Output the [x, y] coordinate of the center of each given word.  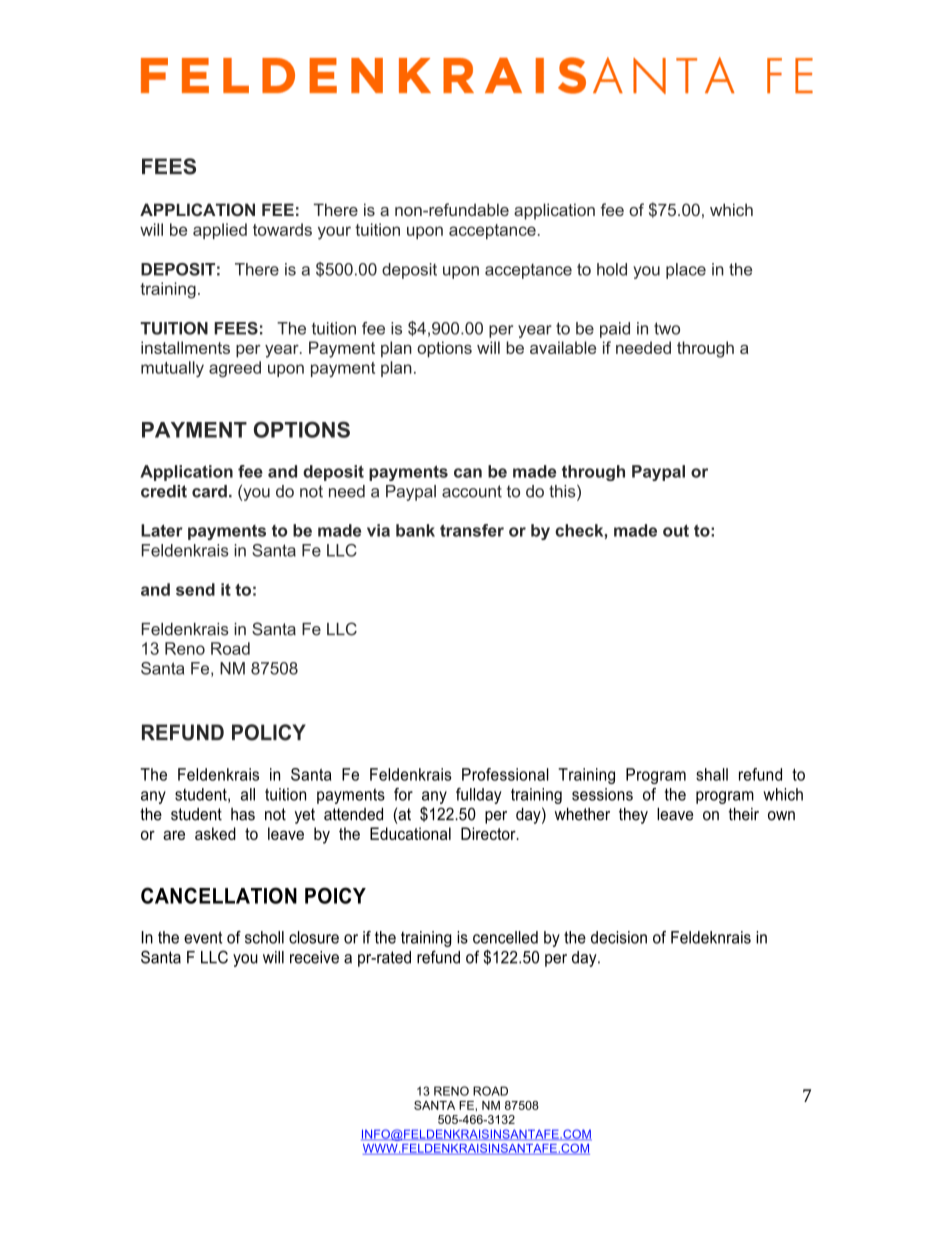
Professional [505, 774]
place [686, 271]
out [676, 530]
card [209, 491]
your [334, 233]
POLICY [269, 732]
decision [619, 937]
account [472, 491]
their [744, 814]
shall [712, 774]
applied [220, 231]
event [203, 937]
